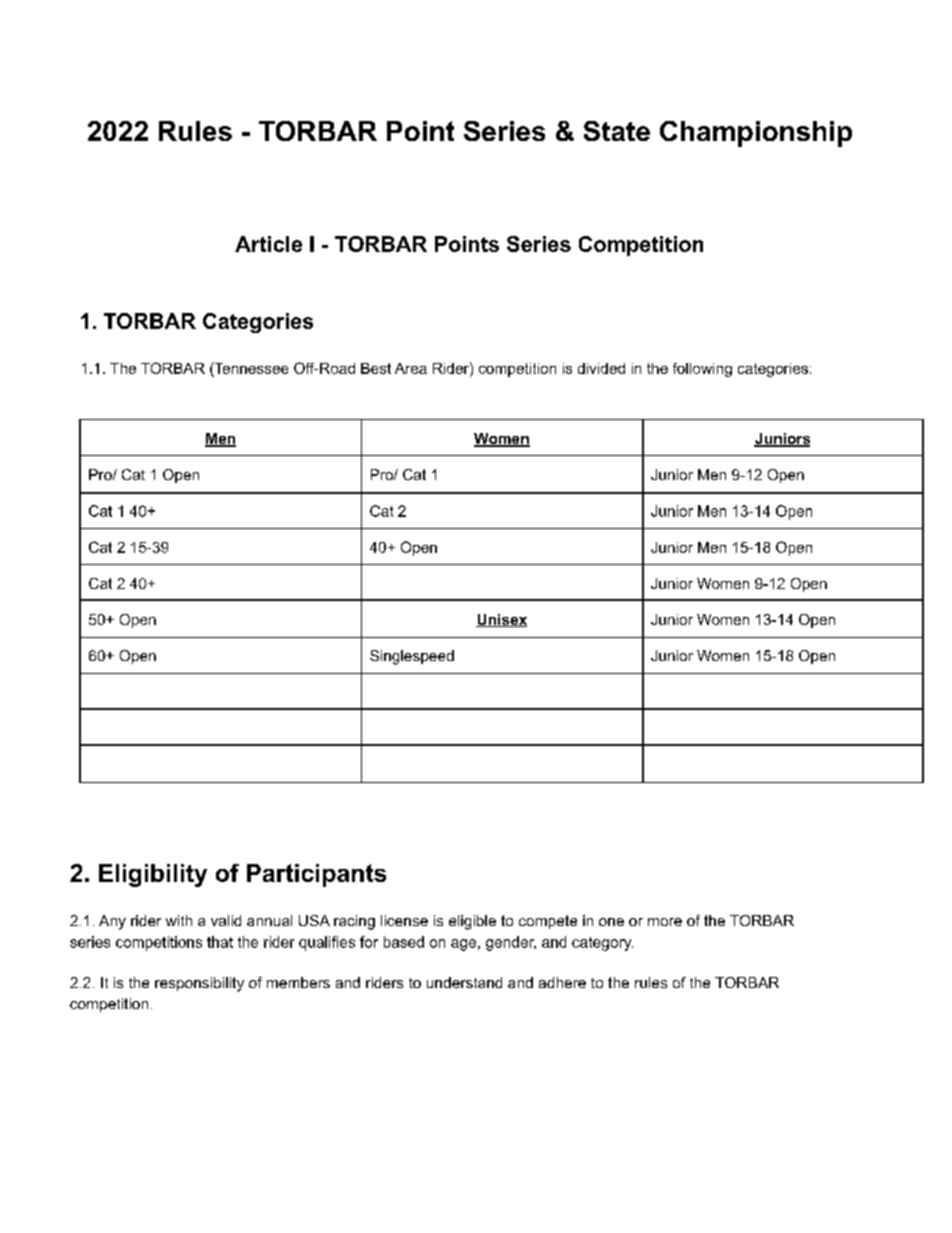 This screenshot has width=952, height=1233. What do you see at coordinates (501, 620) in the screenshot?
I see `Unisex` at bounding box center [501, 620].
